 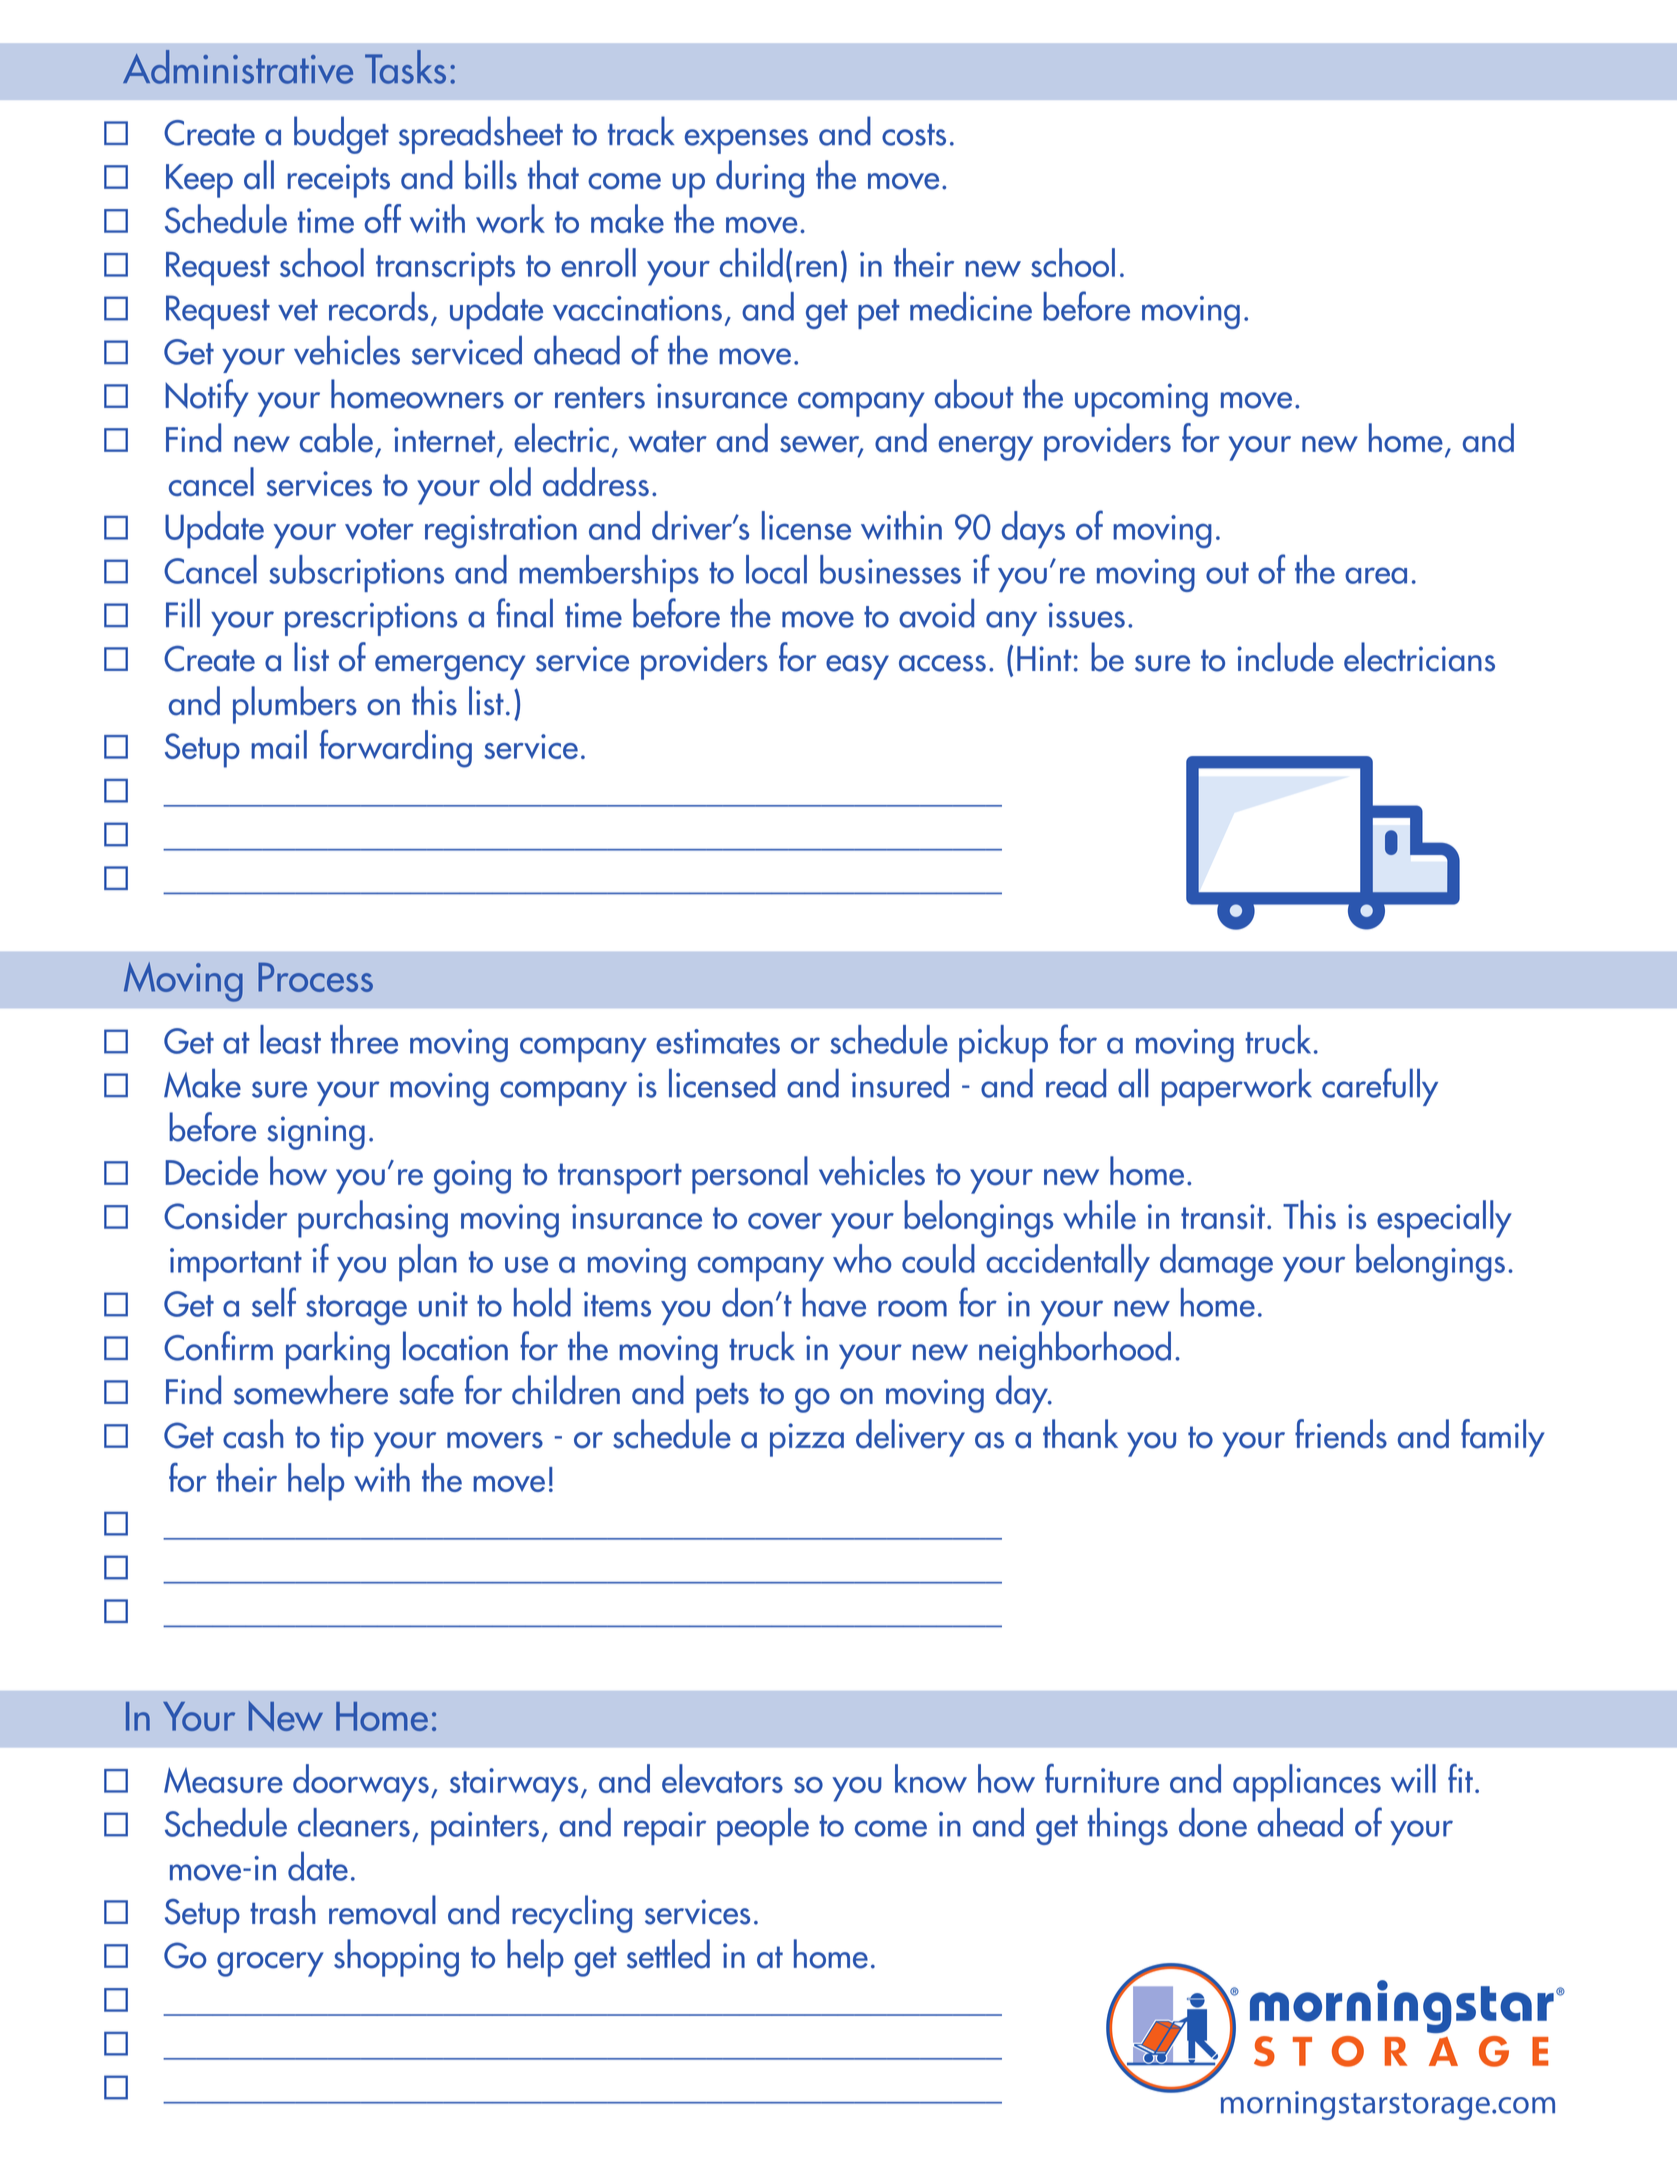 I want to click on friends, so click(x=1341, y=1434).
